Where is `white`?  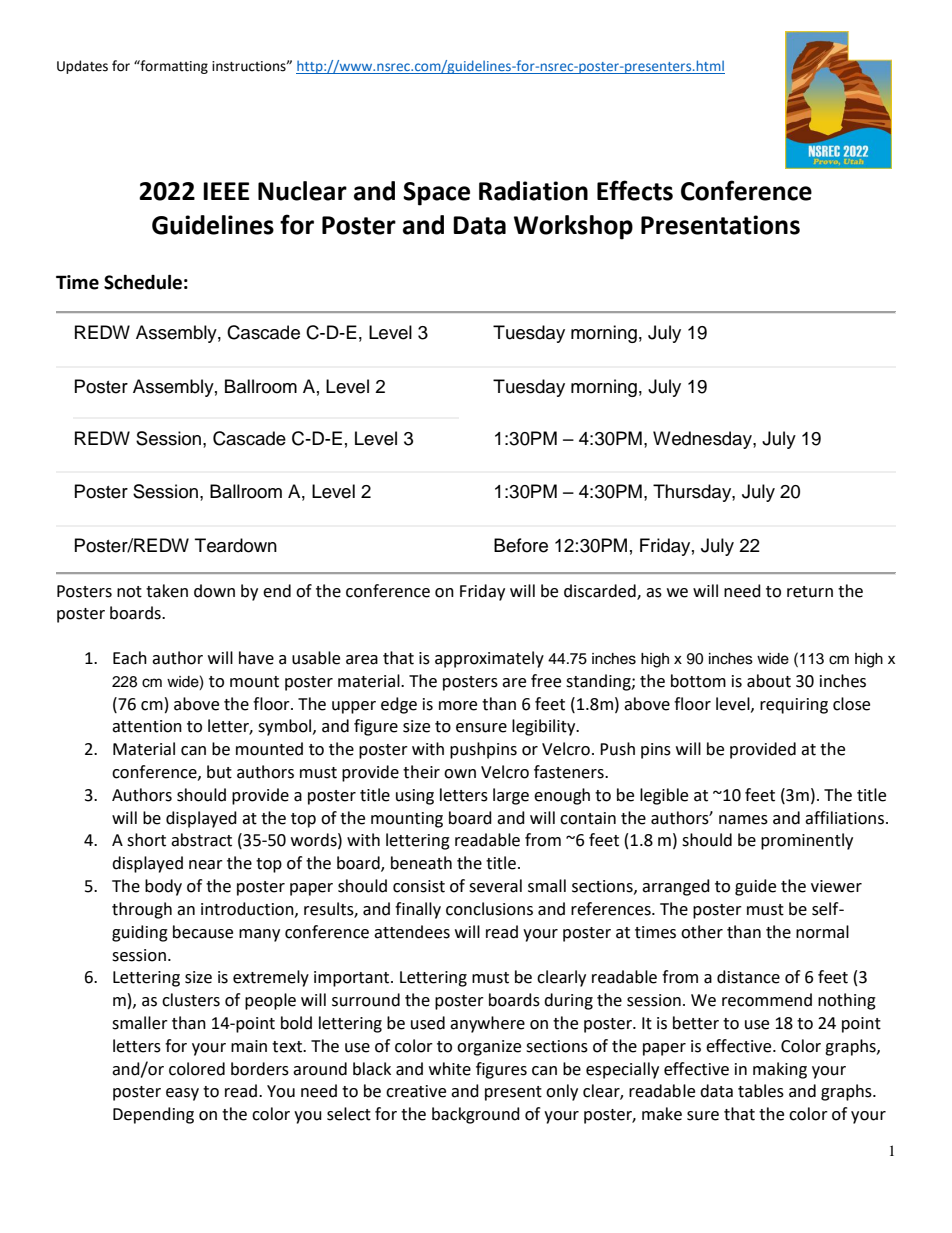
white is located at coordinates (450, 1069).
